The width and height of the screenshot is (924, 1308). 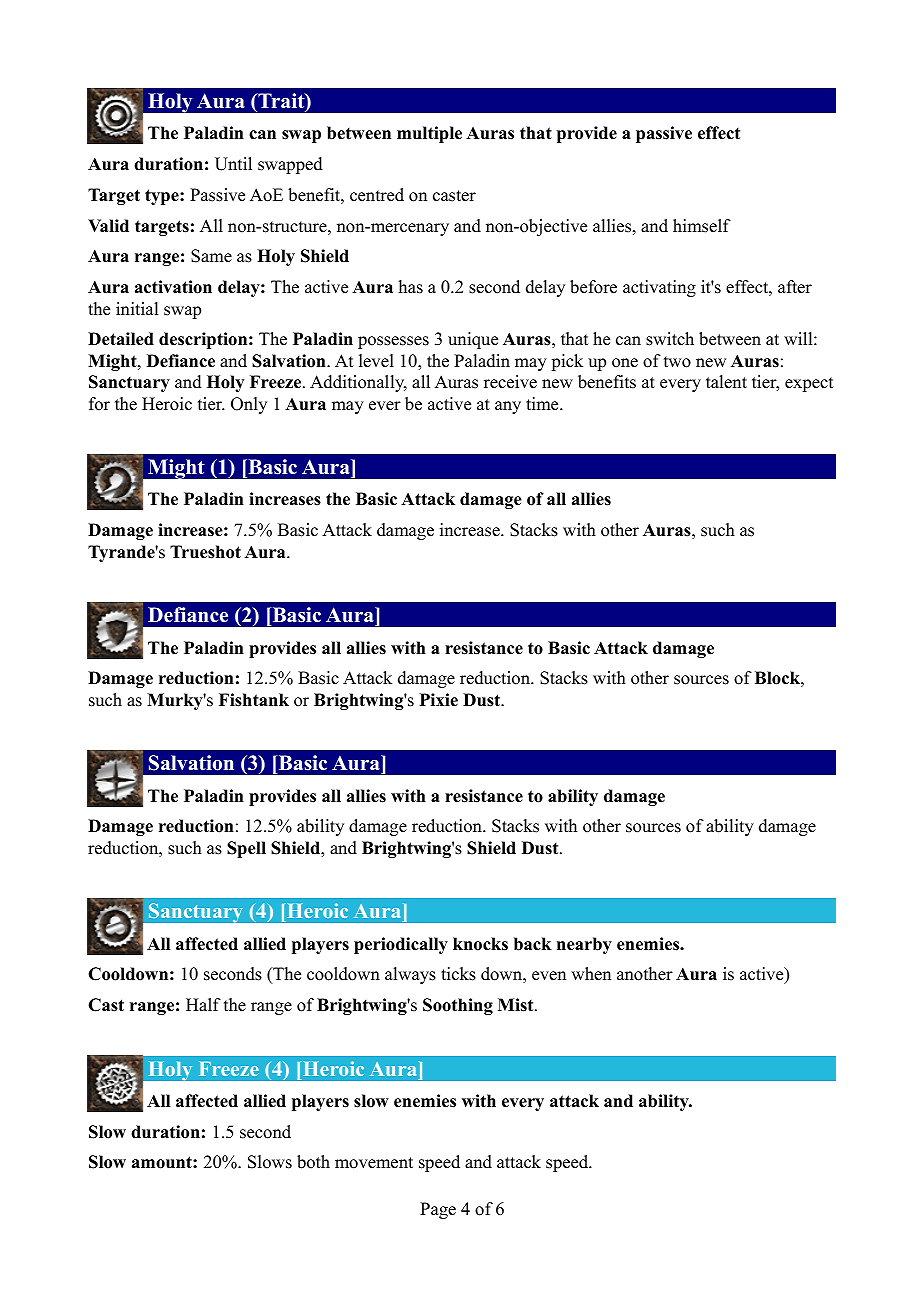 What do you see at coordinates (702, 226) in the screenshot?
I see `himself` at bounding box center [702, 226].
